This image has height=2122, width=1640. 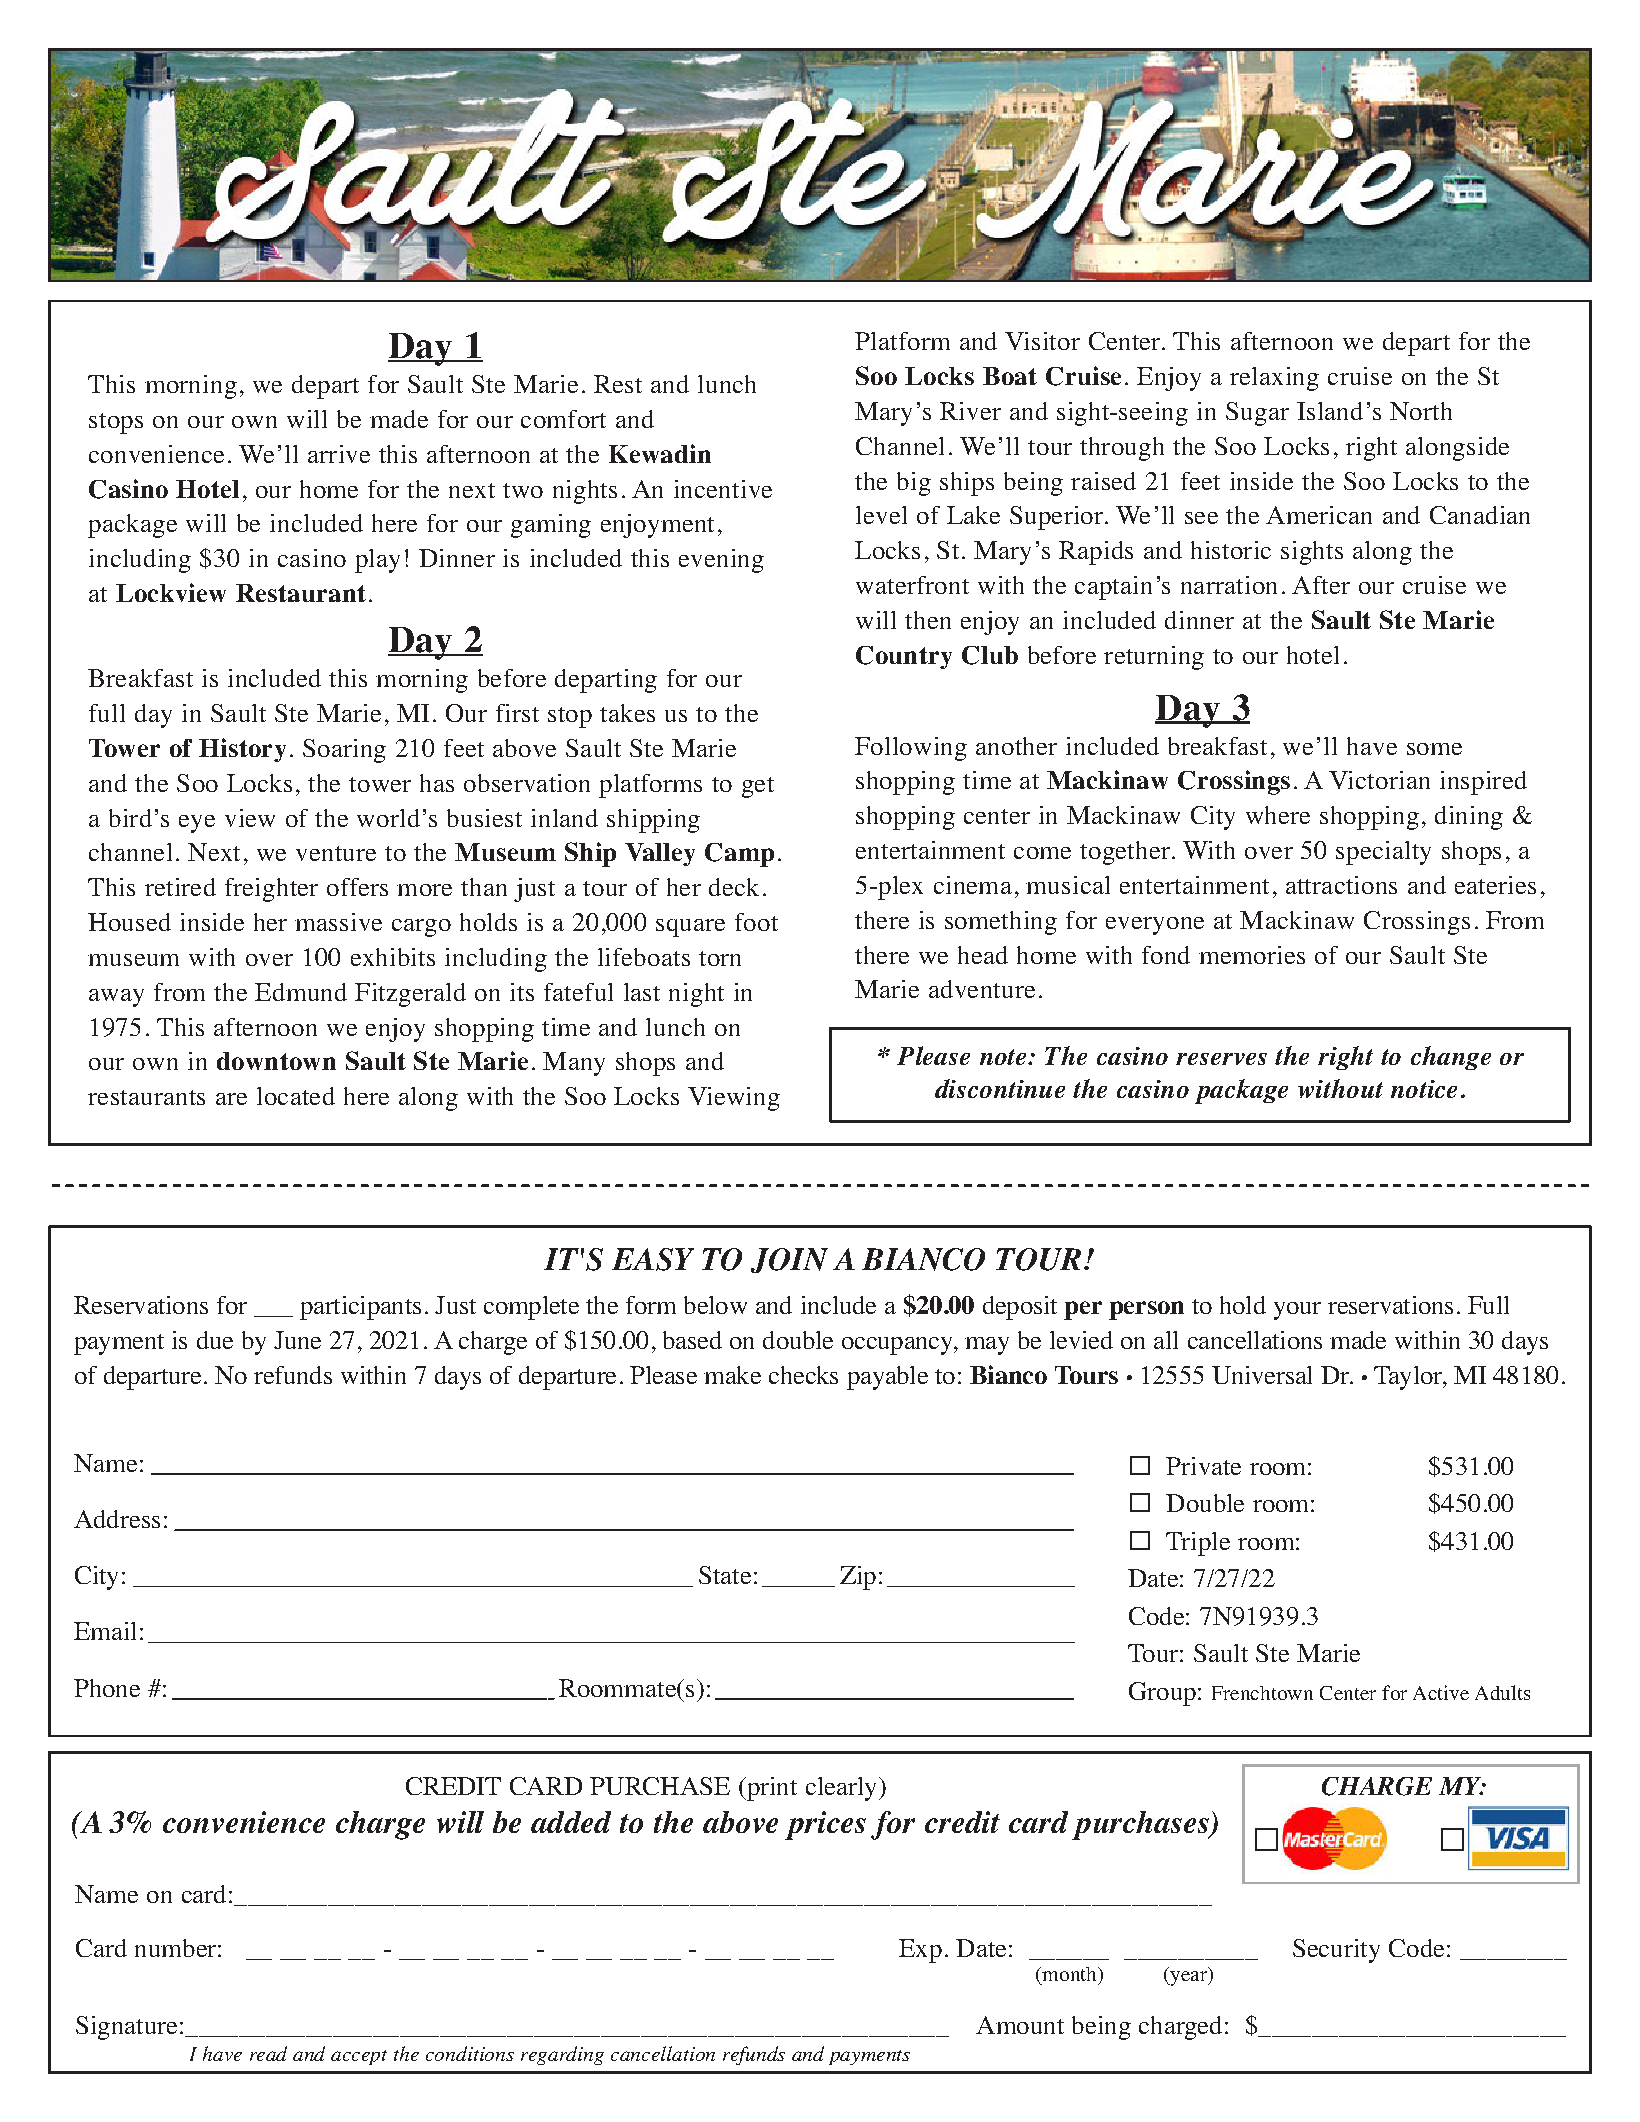 What do you see at coordinates (789, 1260) in the image?
I see `JOIN` at bounding box center [789, 1260].
